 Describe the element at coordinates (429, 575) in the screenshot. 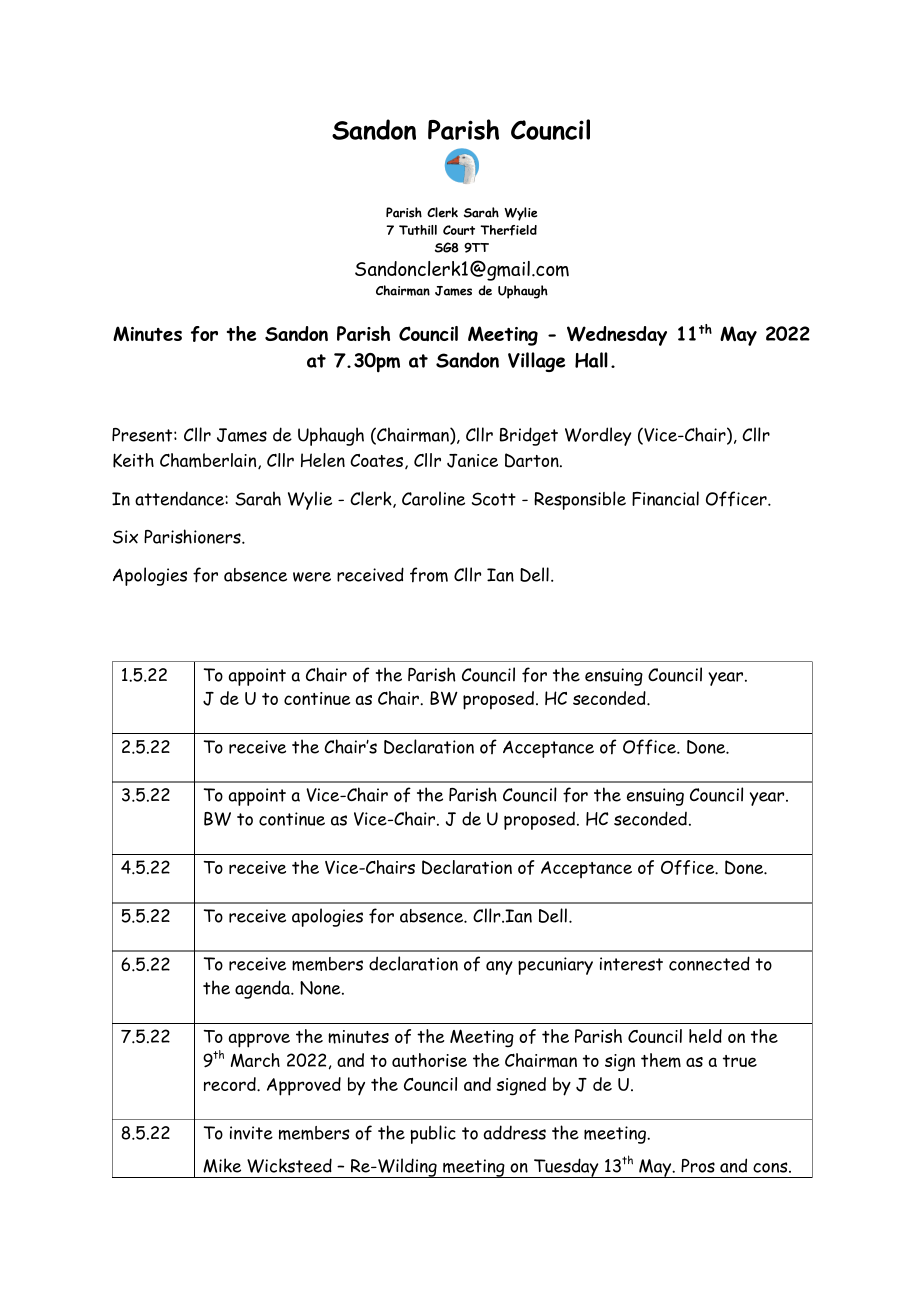

I see `from` at that location.
